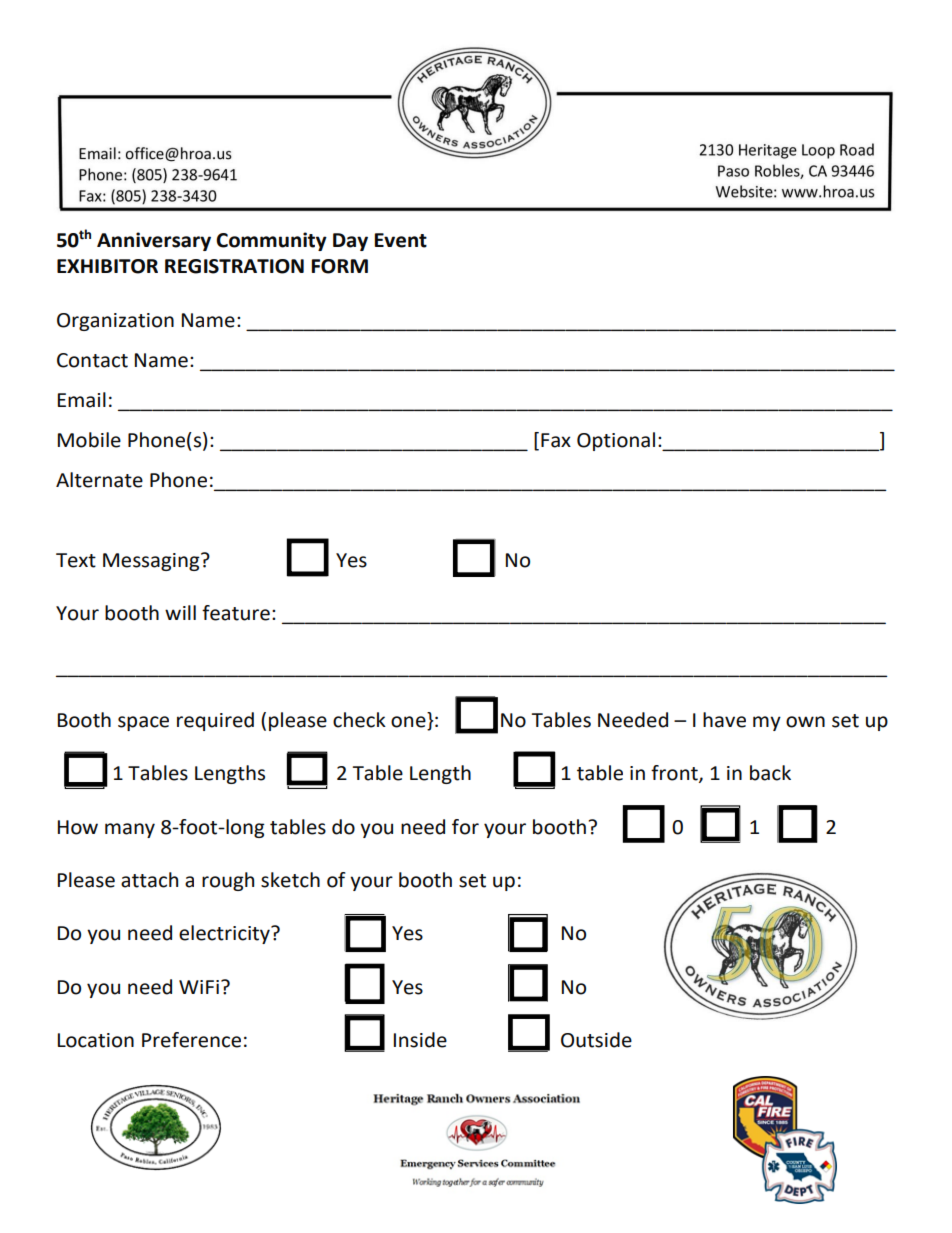 The height and width of the image is (1233, 952). I want to click on have, so click(724, 720).
